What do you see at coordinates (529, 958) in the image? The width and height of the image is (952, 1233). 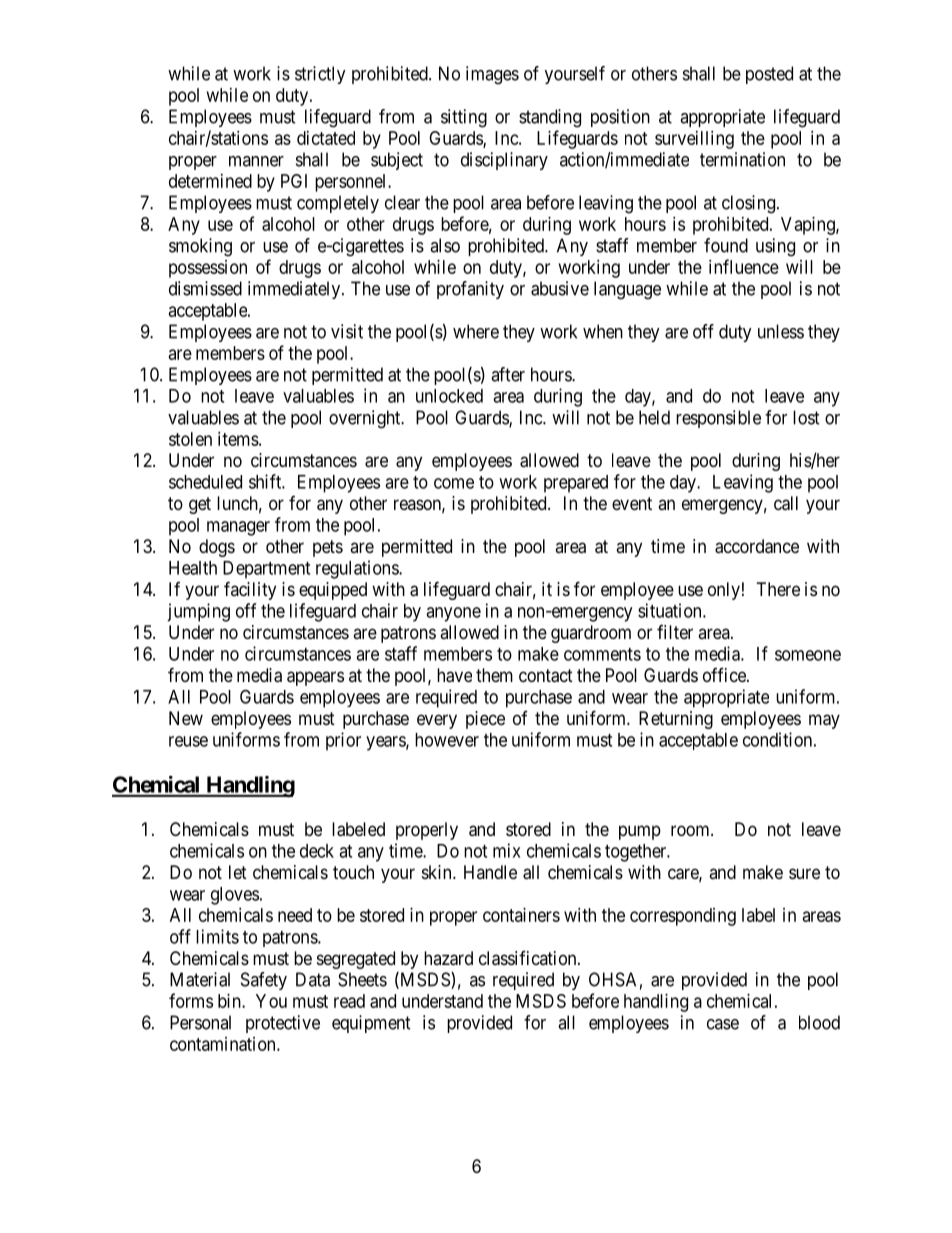 I see `classification` at bounding box center [529, 958].
